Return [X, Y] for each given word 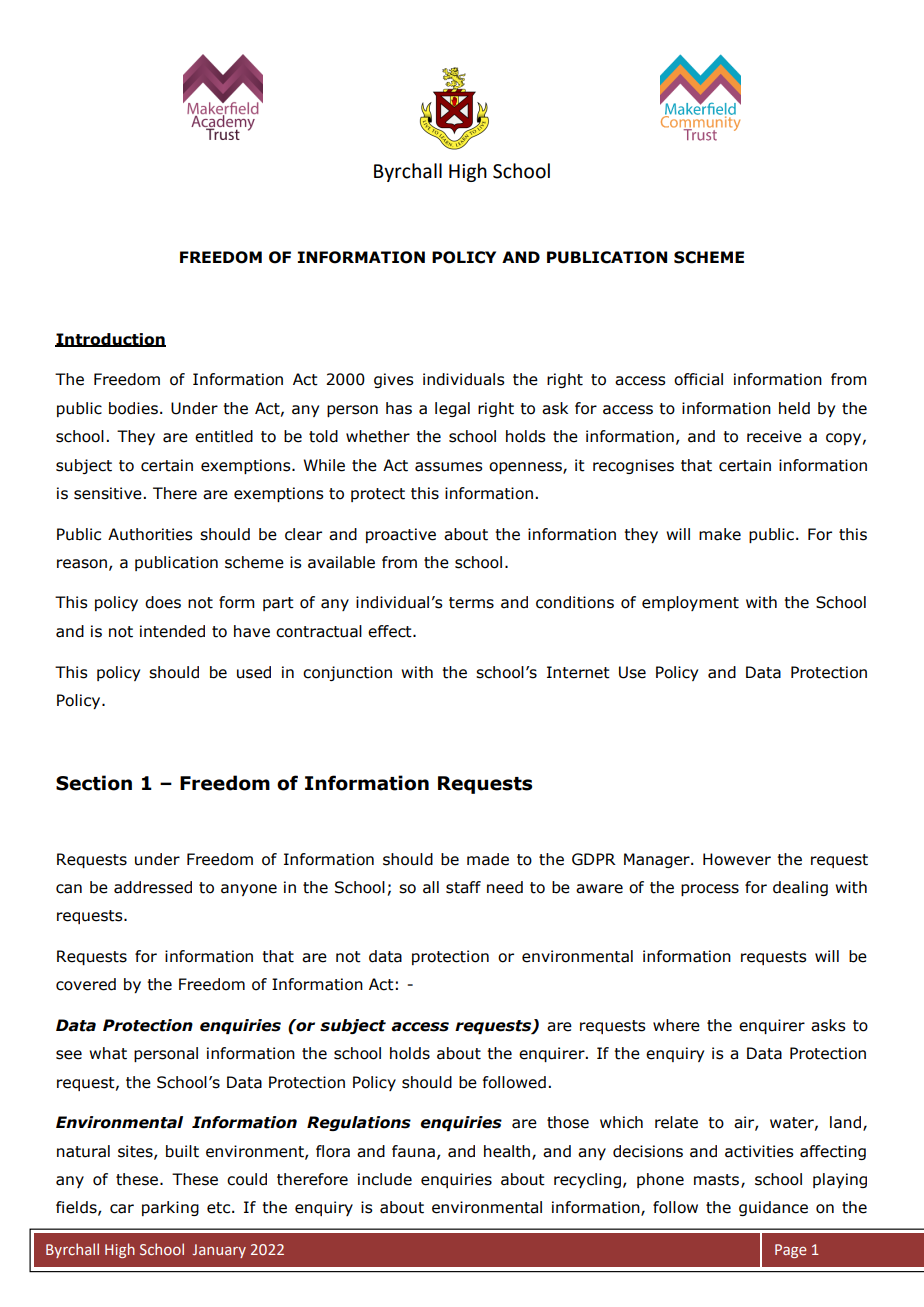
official [698, 379]
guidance [773, 1208]
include [385, 1179]
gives [394, 380]
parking [170, 1208]
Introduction [110, 340]
